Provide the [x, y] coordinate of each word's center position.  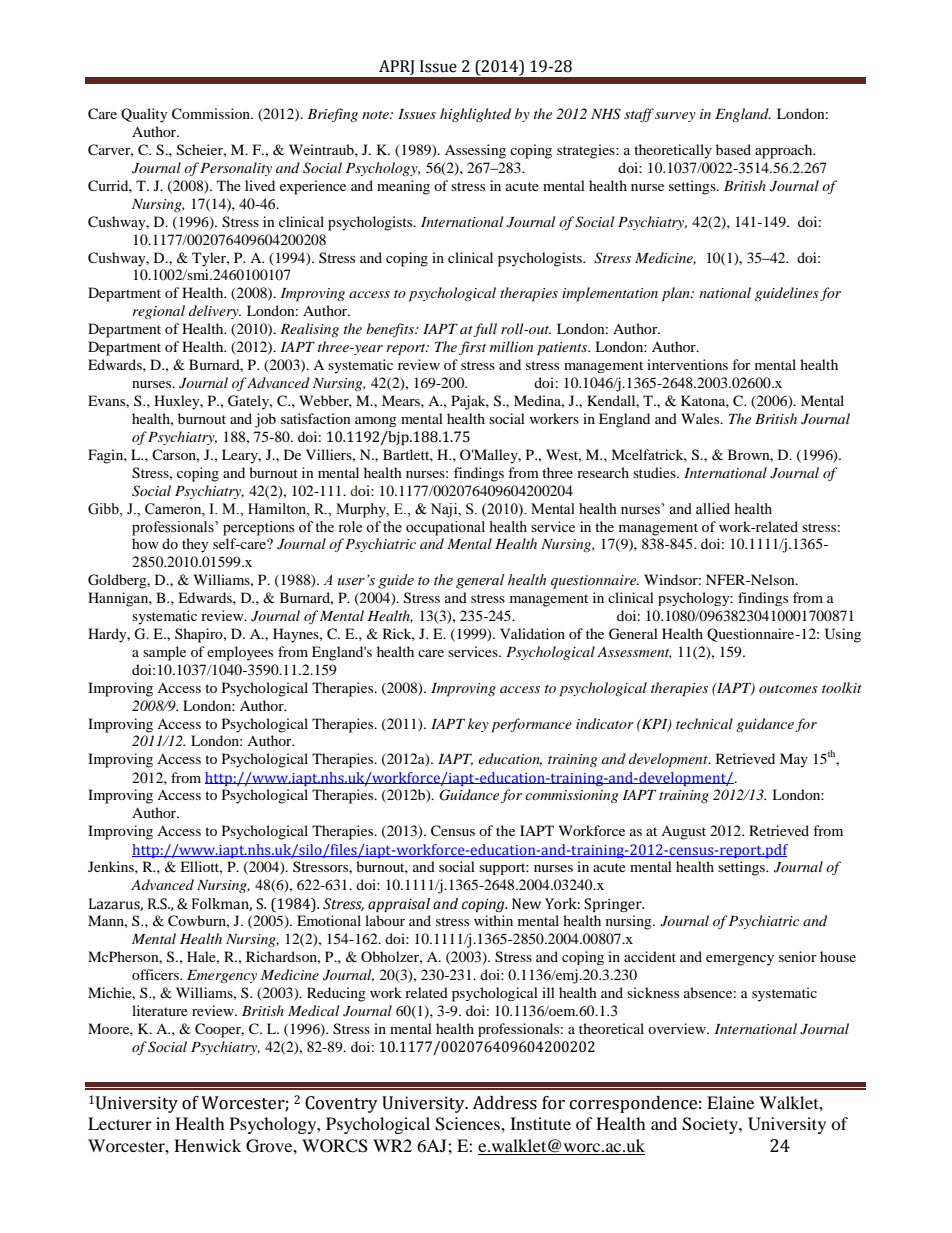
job [265, 420]
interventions [687, 364]
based [733, 149]
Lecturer [120, 1123]
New [526, 904]
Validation [532, 633]
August [683, 833]
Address [504, 1103]
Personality [236, 169]
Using [843, 635]
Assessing [475, 151]
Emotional [329, 920]
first [472, 348]
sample [164, 653]
